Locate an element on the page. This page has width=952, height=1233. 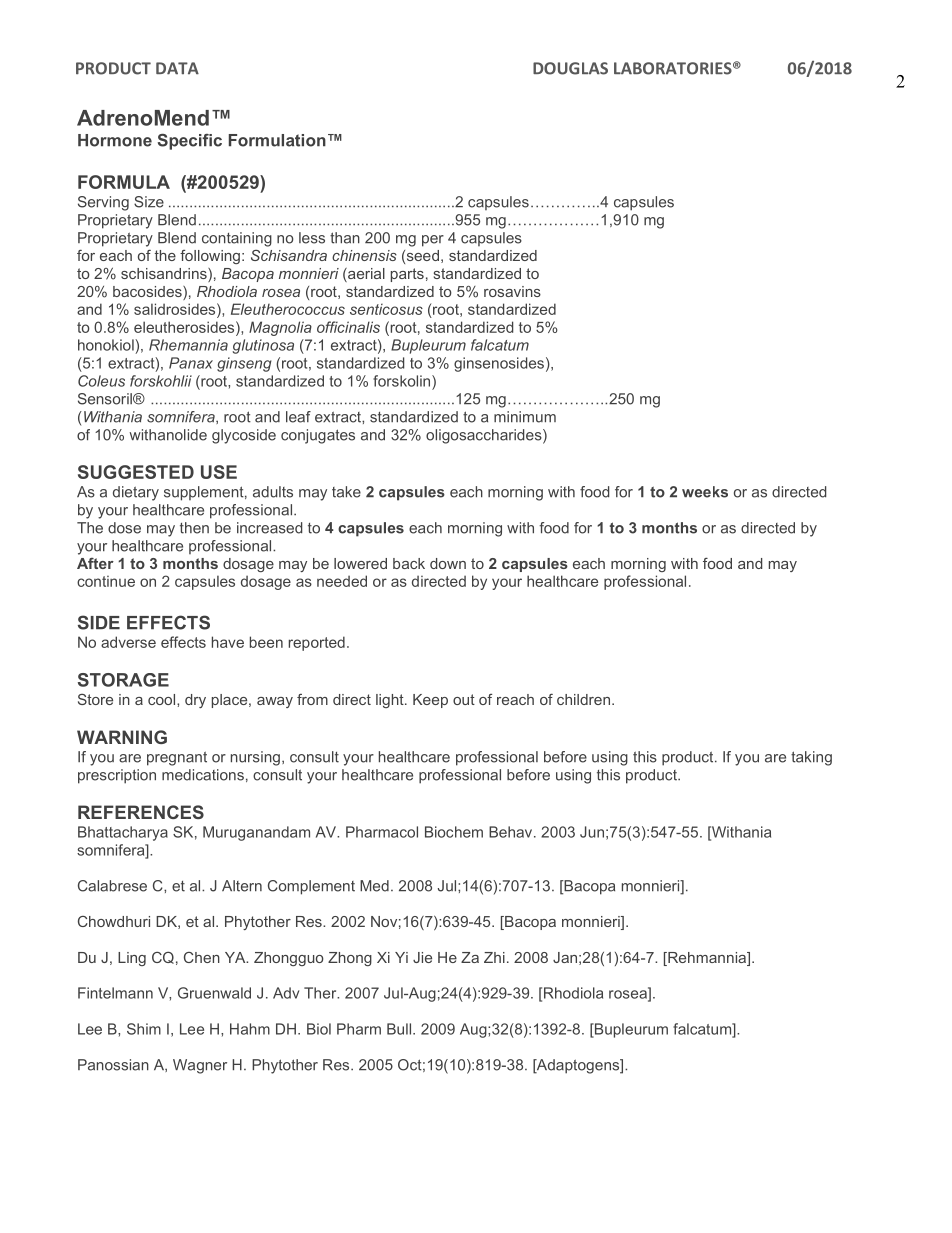
then is located at coordinates (194, 528).
